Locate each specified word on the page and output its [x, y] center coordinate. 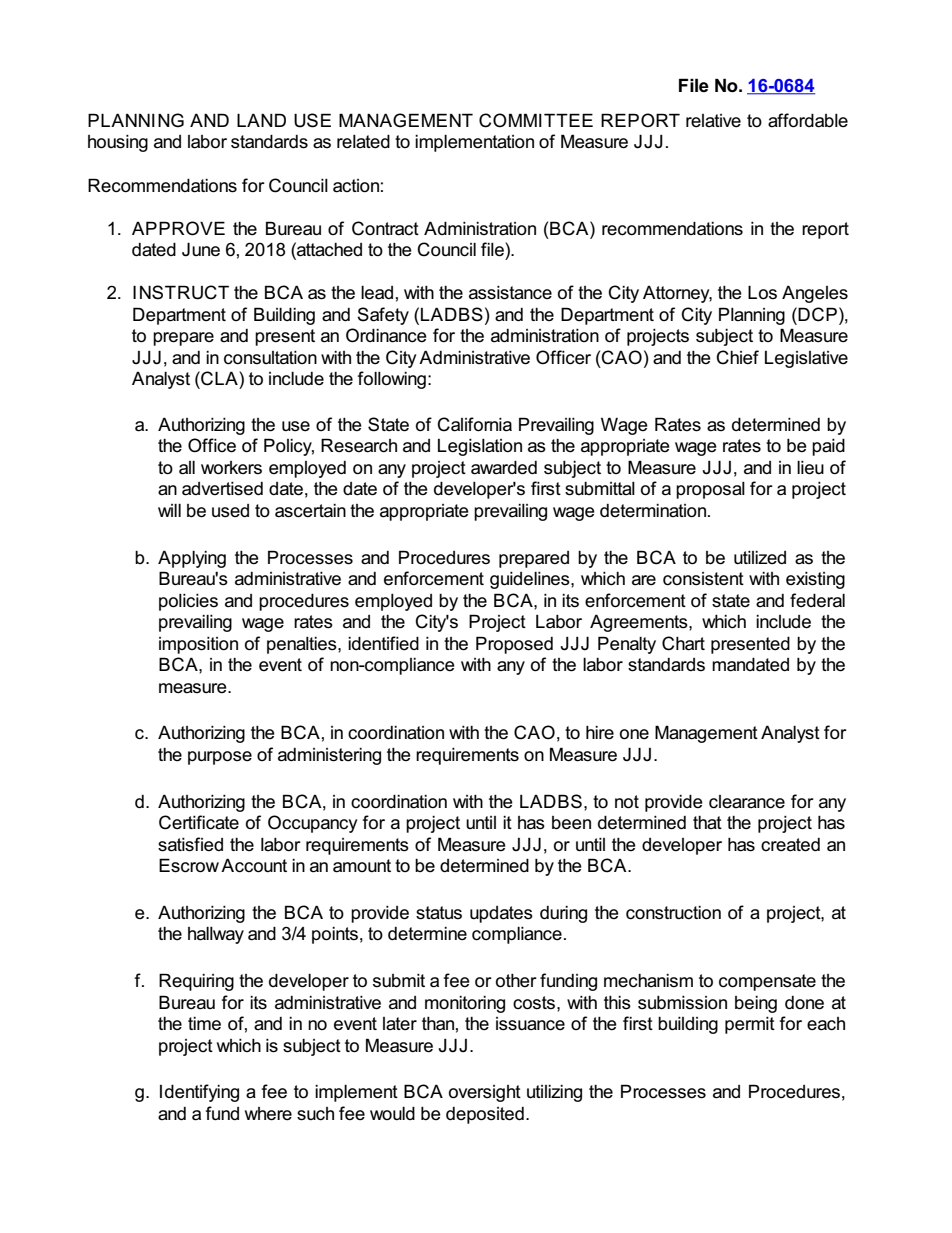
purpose [220, 758]
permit [750, 1025]
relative [713, 121]
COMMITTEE [536, 120]
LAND [261, 120]
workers [231, 468]
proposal [710, 490]
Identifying [199, 1093]
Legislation [480, 447]
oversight [485, 1093]
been [571, 823]
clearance [747, 802]
